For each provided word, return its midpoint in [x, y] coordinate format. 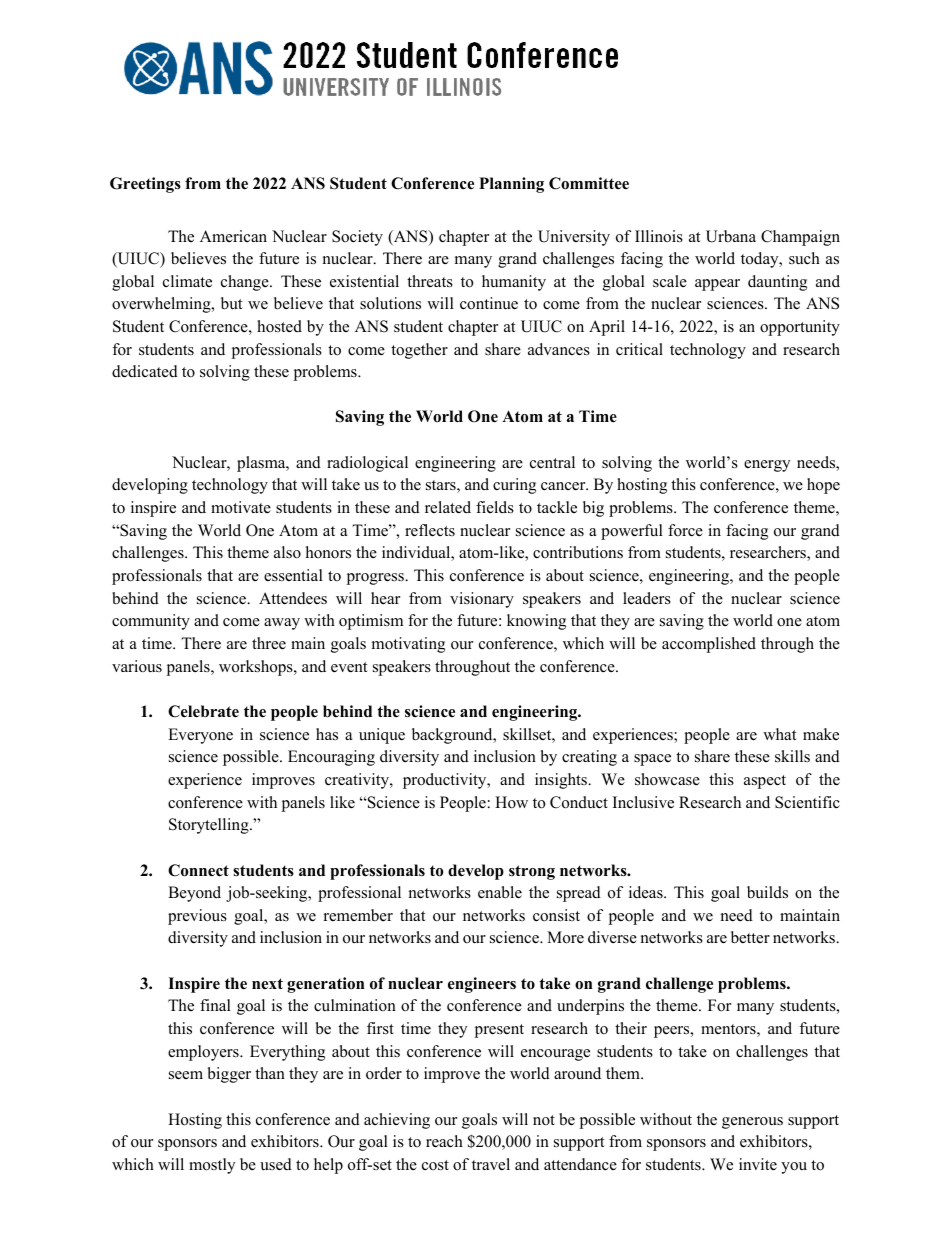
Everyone [200, 736]
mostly [212, 1166]
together [419, 351]
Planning [511, 185]
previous [197, 917]
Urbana [731, 236]
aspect [765, 782]
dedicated [145, 371]
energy [767, 466]
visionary [482, 600]
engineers [482, 985]
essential [293, 575]
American [233, 236]
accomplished [709, 645]
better [750, 937]
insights [562, 781]
